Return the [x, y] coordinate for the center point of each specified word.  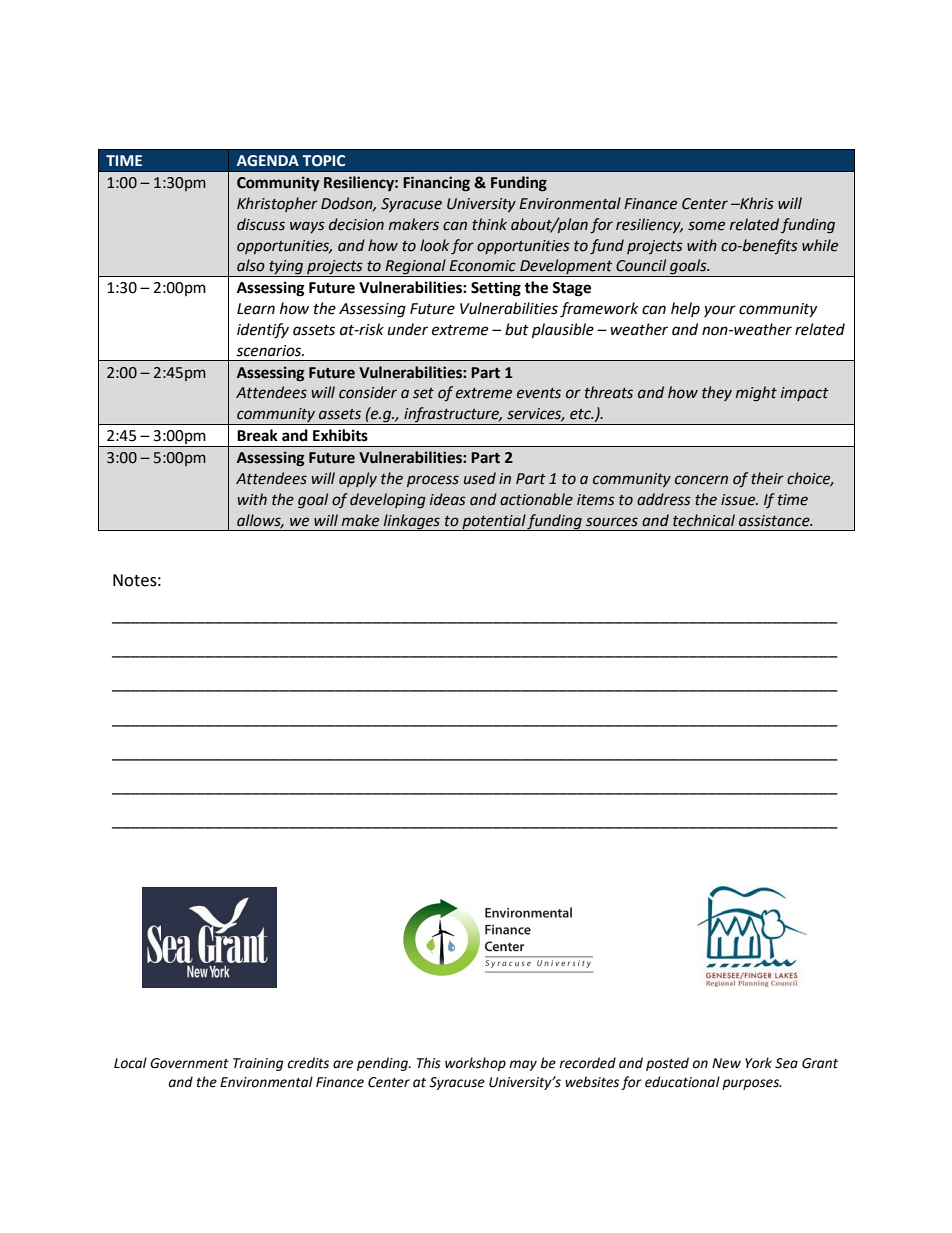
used [480, 478]
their [767, 478]
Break [257, 435]
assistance [775, 521]
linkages [412, 522]
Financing [436, 184]
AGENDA [268, 161]
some [706, 226]
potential [493, 522]
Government [189, 1063]
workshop [475, 1064]
